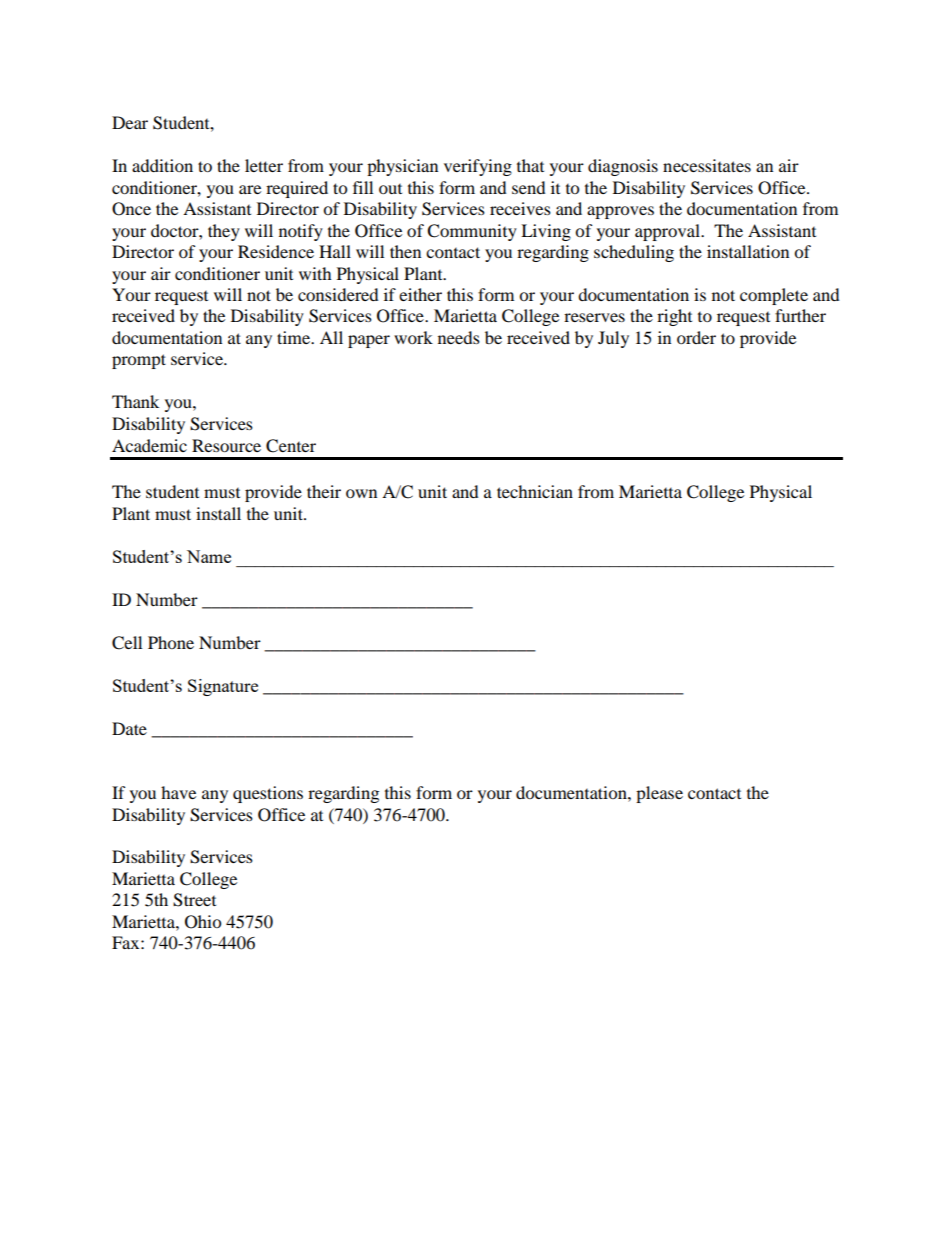  I want to click on necessitates, so click(707, 165).
